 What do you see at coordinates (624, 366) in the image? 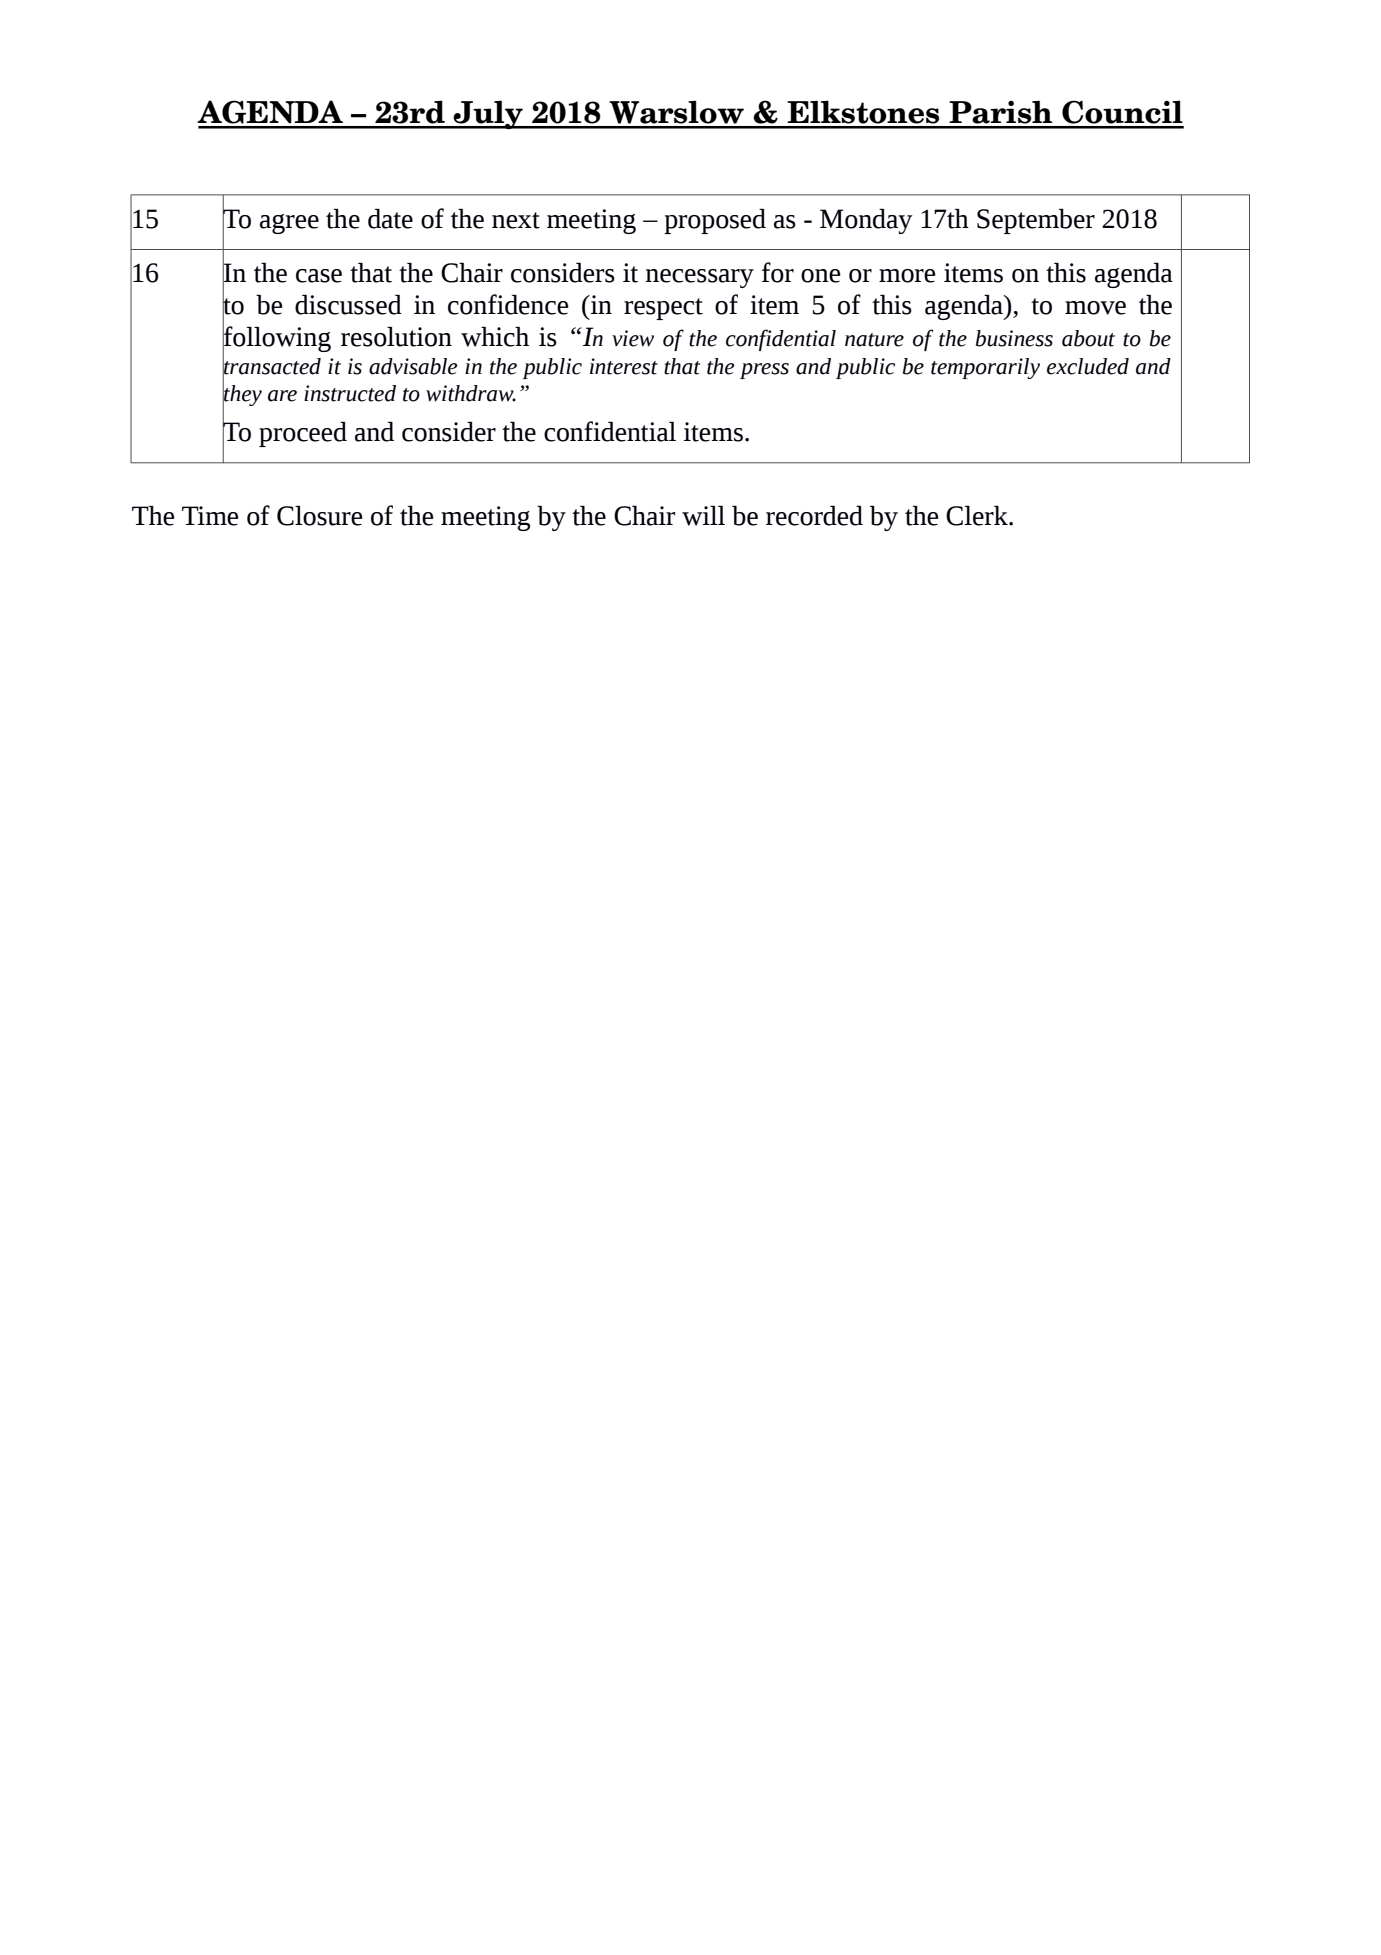
I see `interest` at bounding box center [624, 366].
